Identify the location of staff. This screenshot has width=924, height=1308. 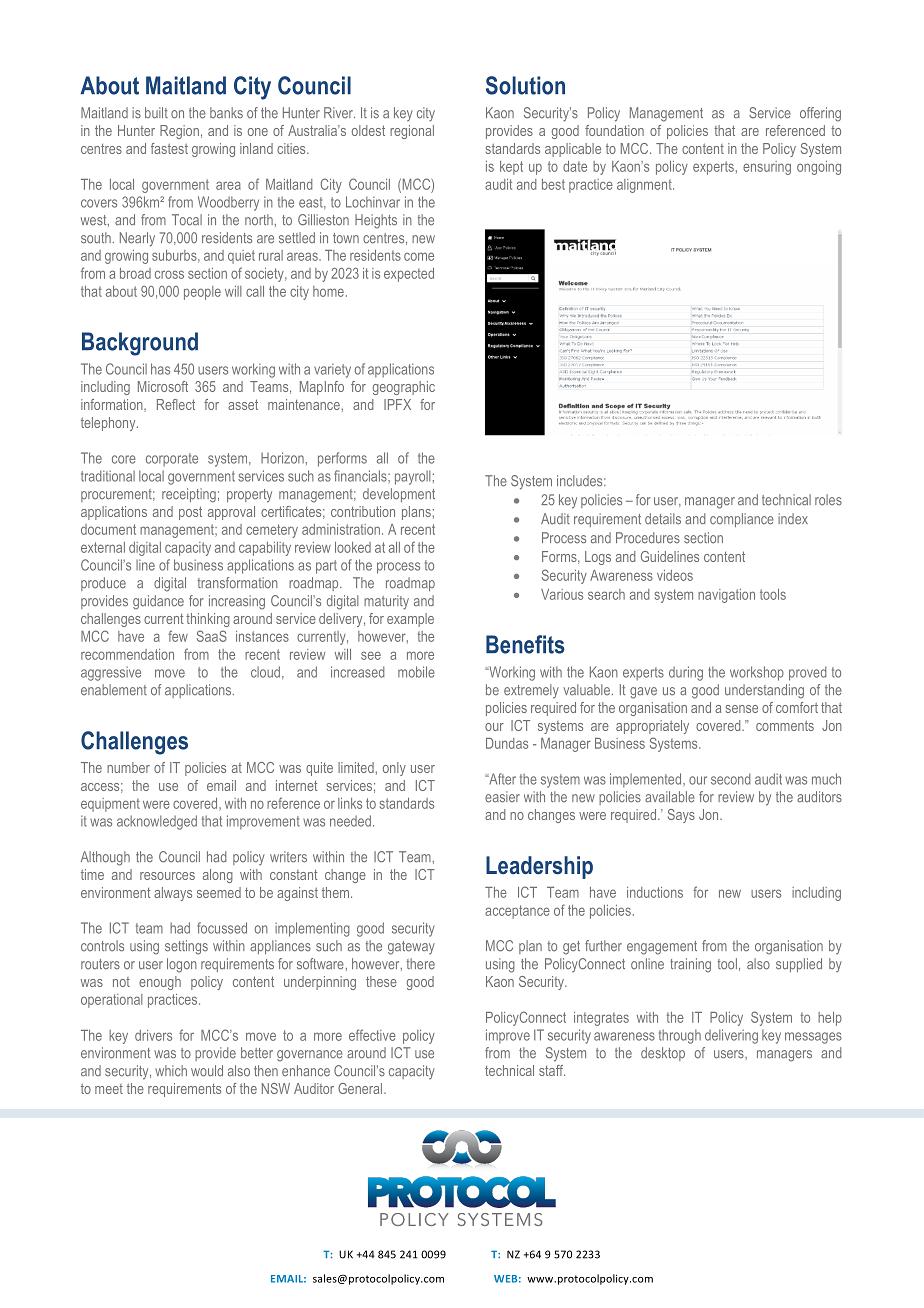
(552, 1070).
